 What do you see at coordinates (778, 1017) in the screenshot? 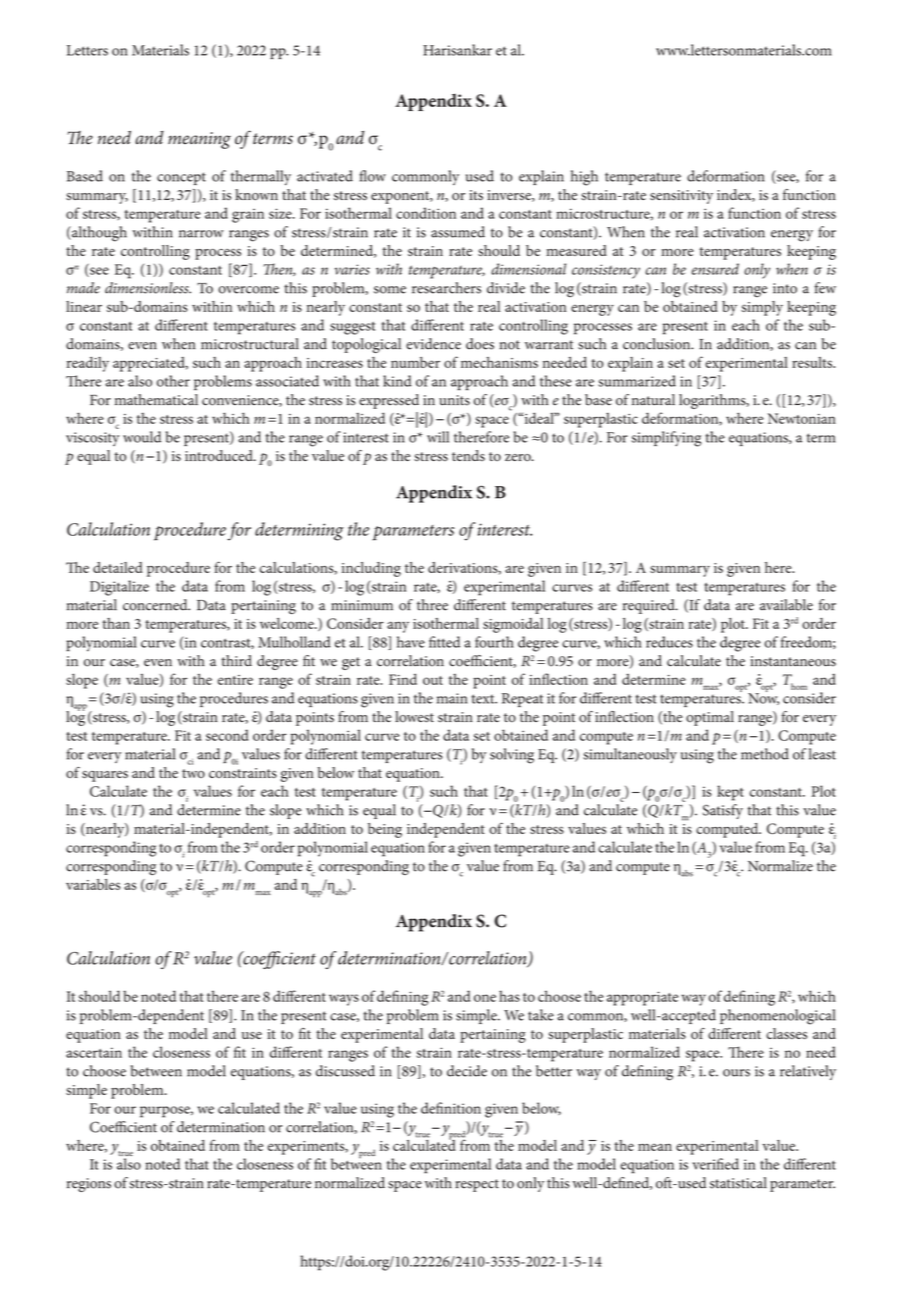
I see `phenomenological` at bounding box center [778, 1017].
